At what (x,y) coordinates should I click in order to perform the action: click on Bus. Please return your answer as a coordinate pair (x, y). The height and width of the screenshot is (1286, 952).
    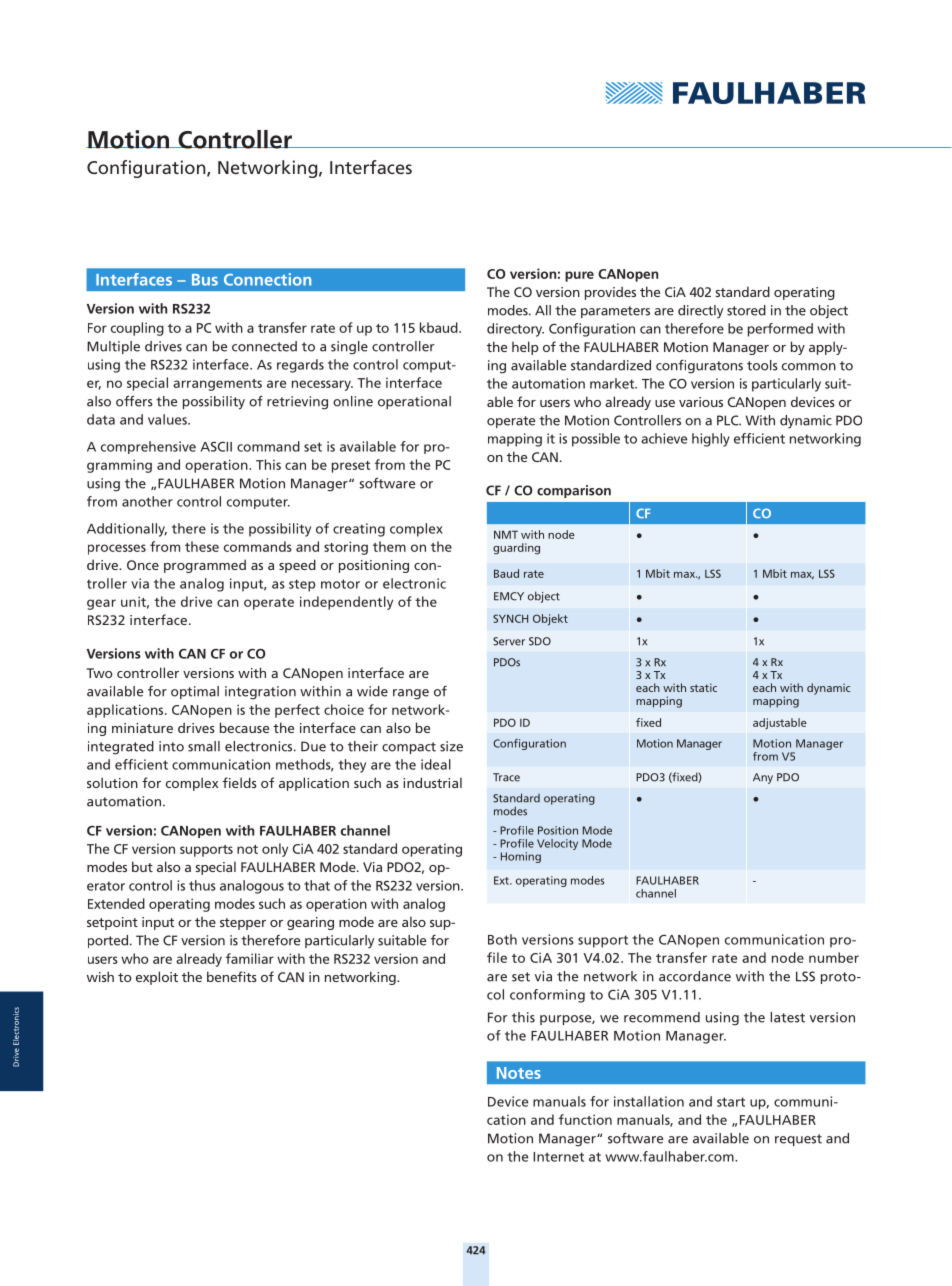
    Looking at the image, I should click on (205, 280).
